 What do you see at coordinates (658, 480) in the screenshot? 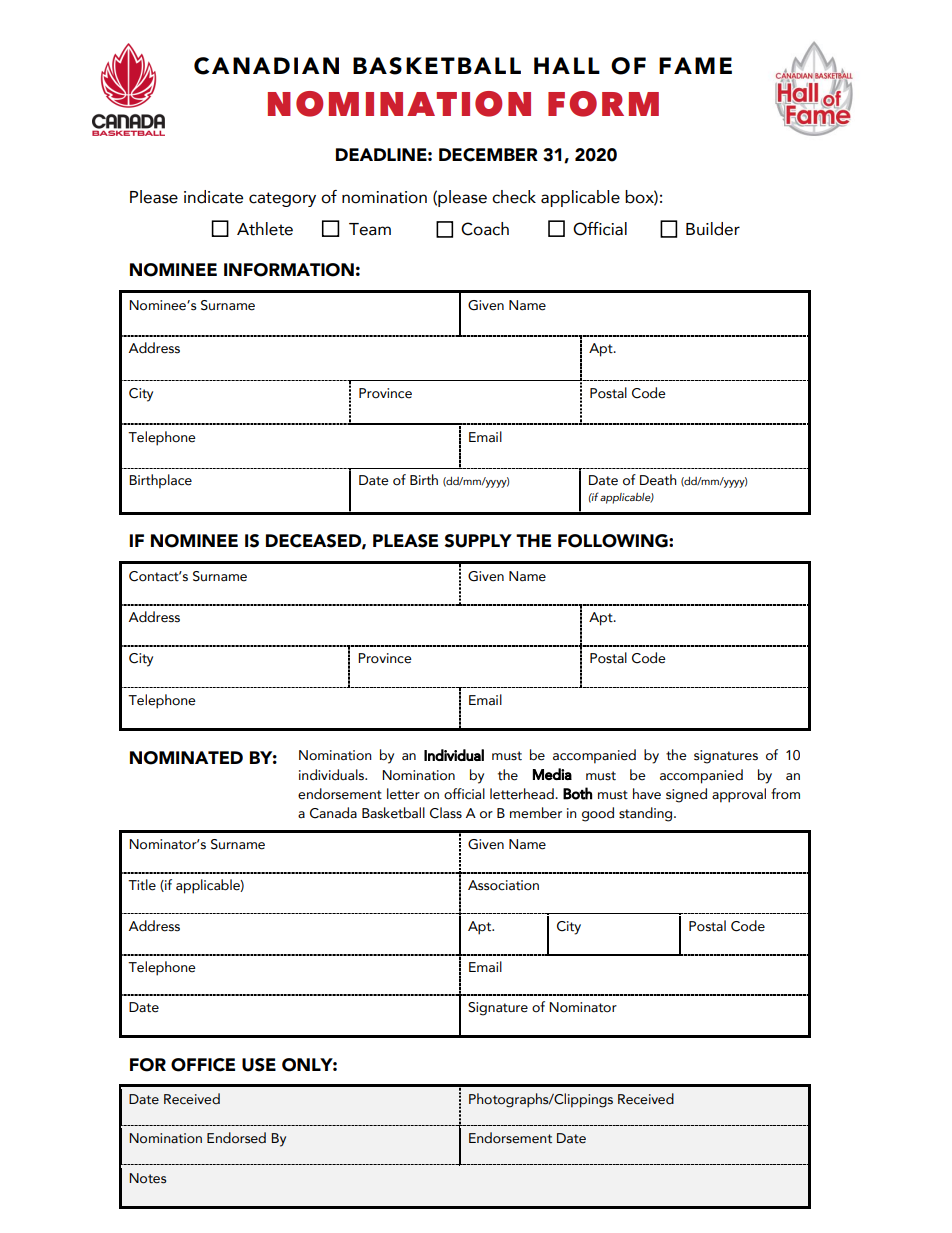
I see `Death` at bounding box center [658, 480].
